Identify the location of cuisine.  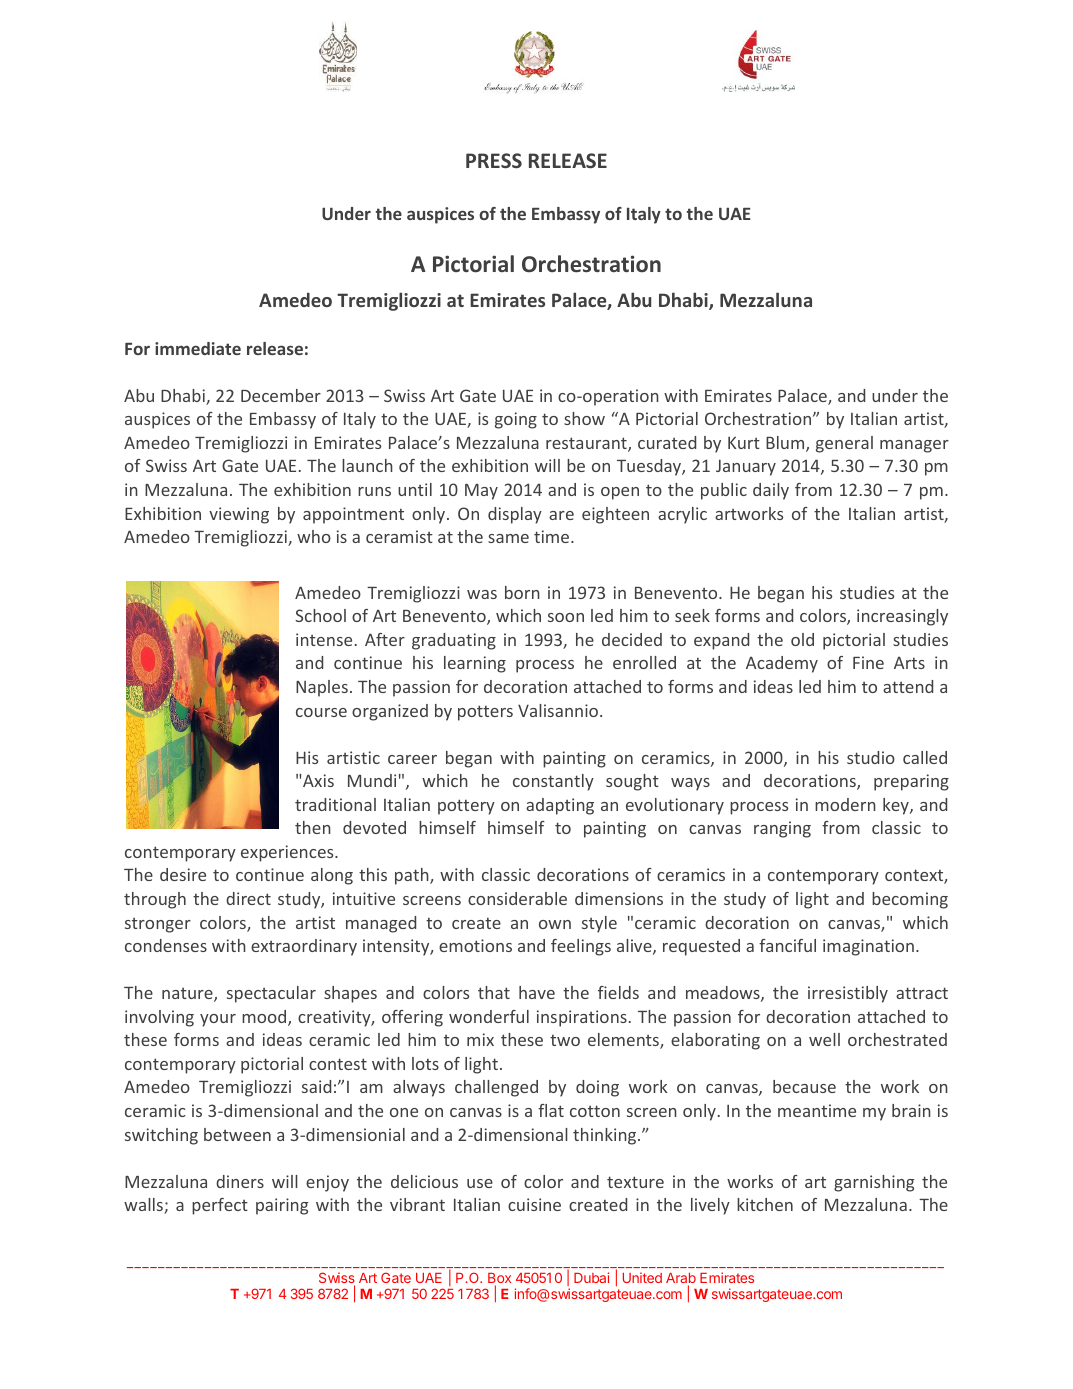
(534, 1204).
